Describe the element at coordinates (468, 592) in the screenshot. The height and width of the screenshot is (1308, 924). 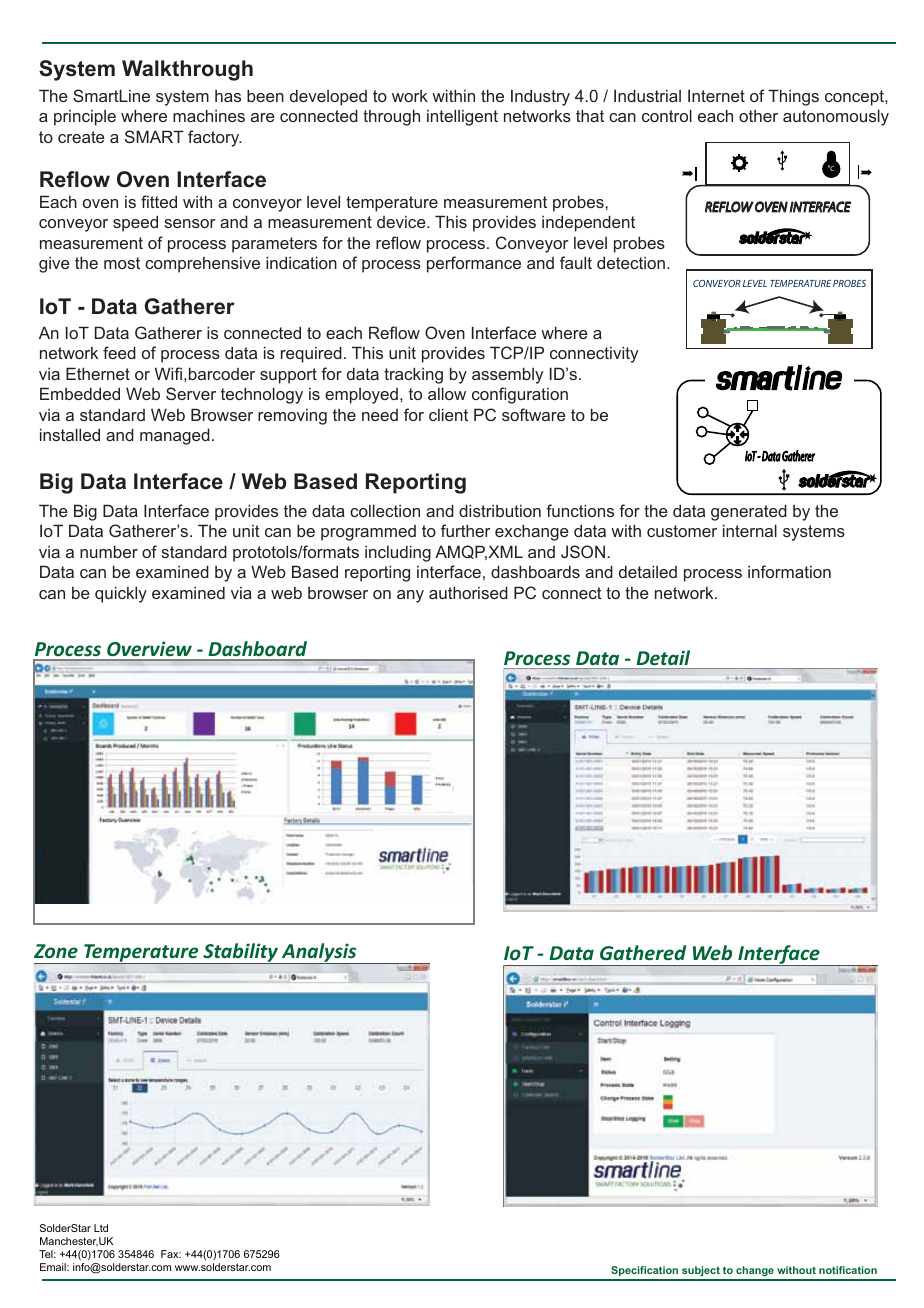
I see `authorised` at that location.
